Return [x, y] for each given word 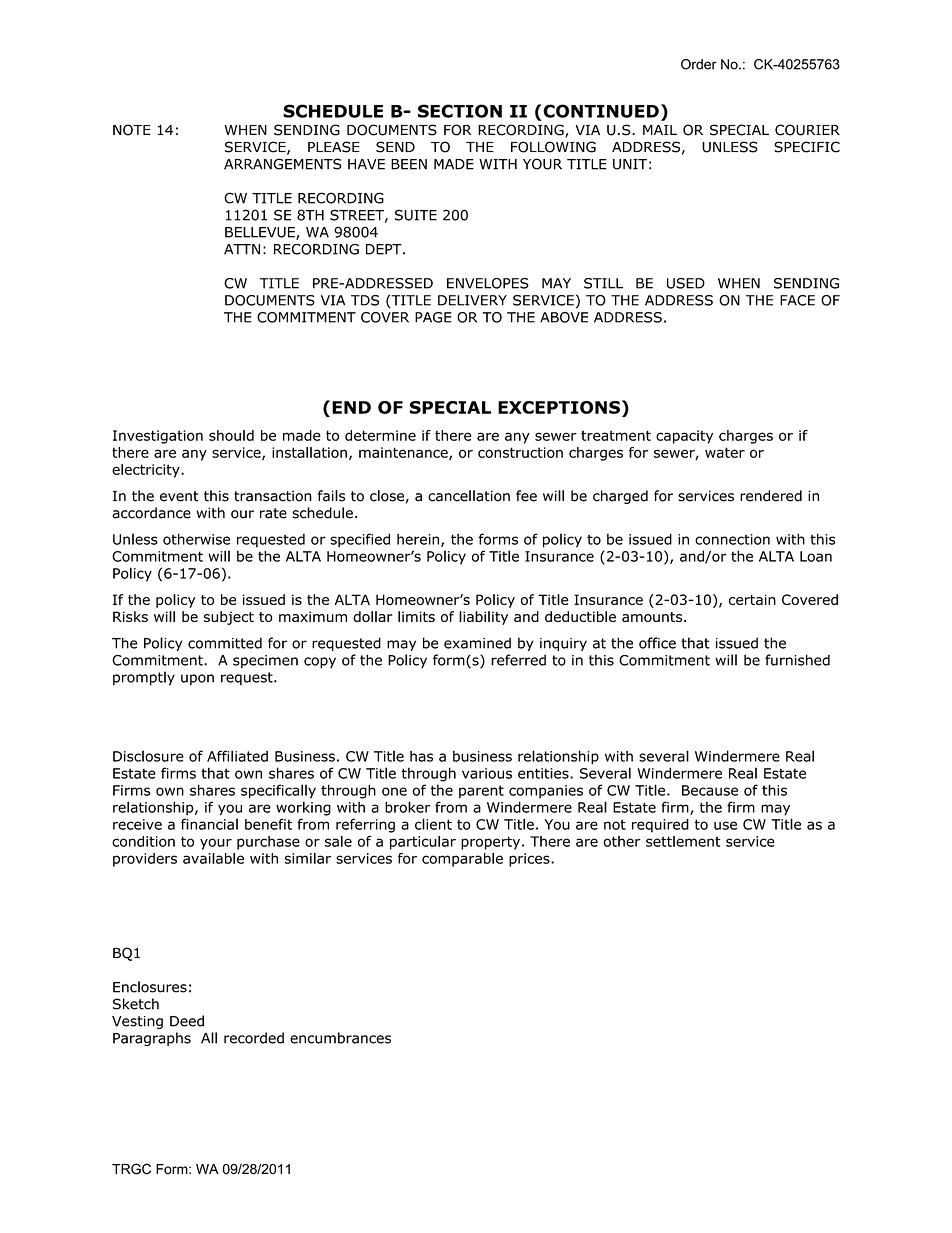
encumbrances [340, 1038]
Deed [187, 1021]
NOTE [132, 130]
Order [699, 64]
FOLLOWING [553, 147]
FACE [797, 300]
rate [273, 513]
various [487, 773]
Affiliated [237, 756]
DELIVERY [472, 300]
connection [732, 539]
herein [419, 540]
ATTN [242, 249]
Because [710, 790]
